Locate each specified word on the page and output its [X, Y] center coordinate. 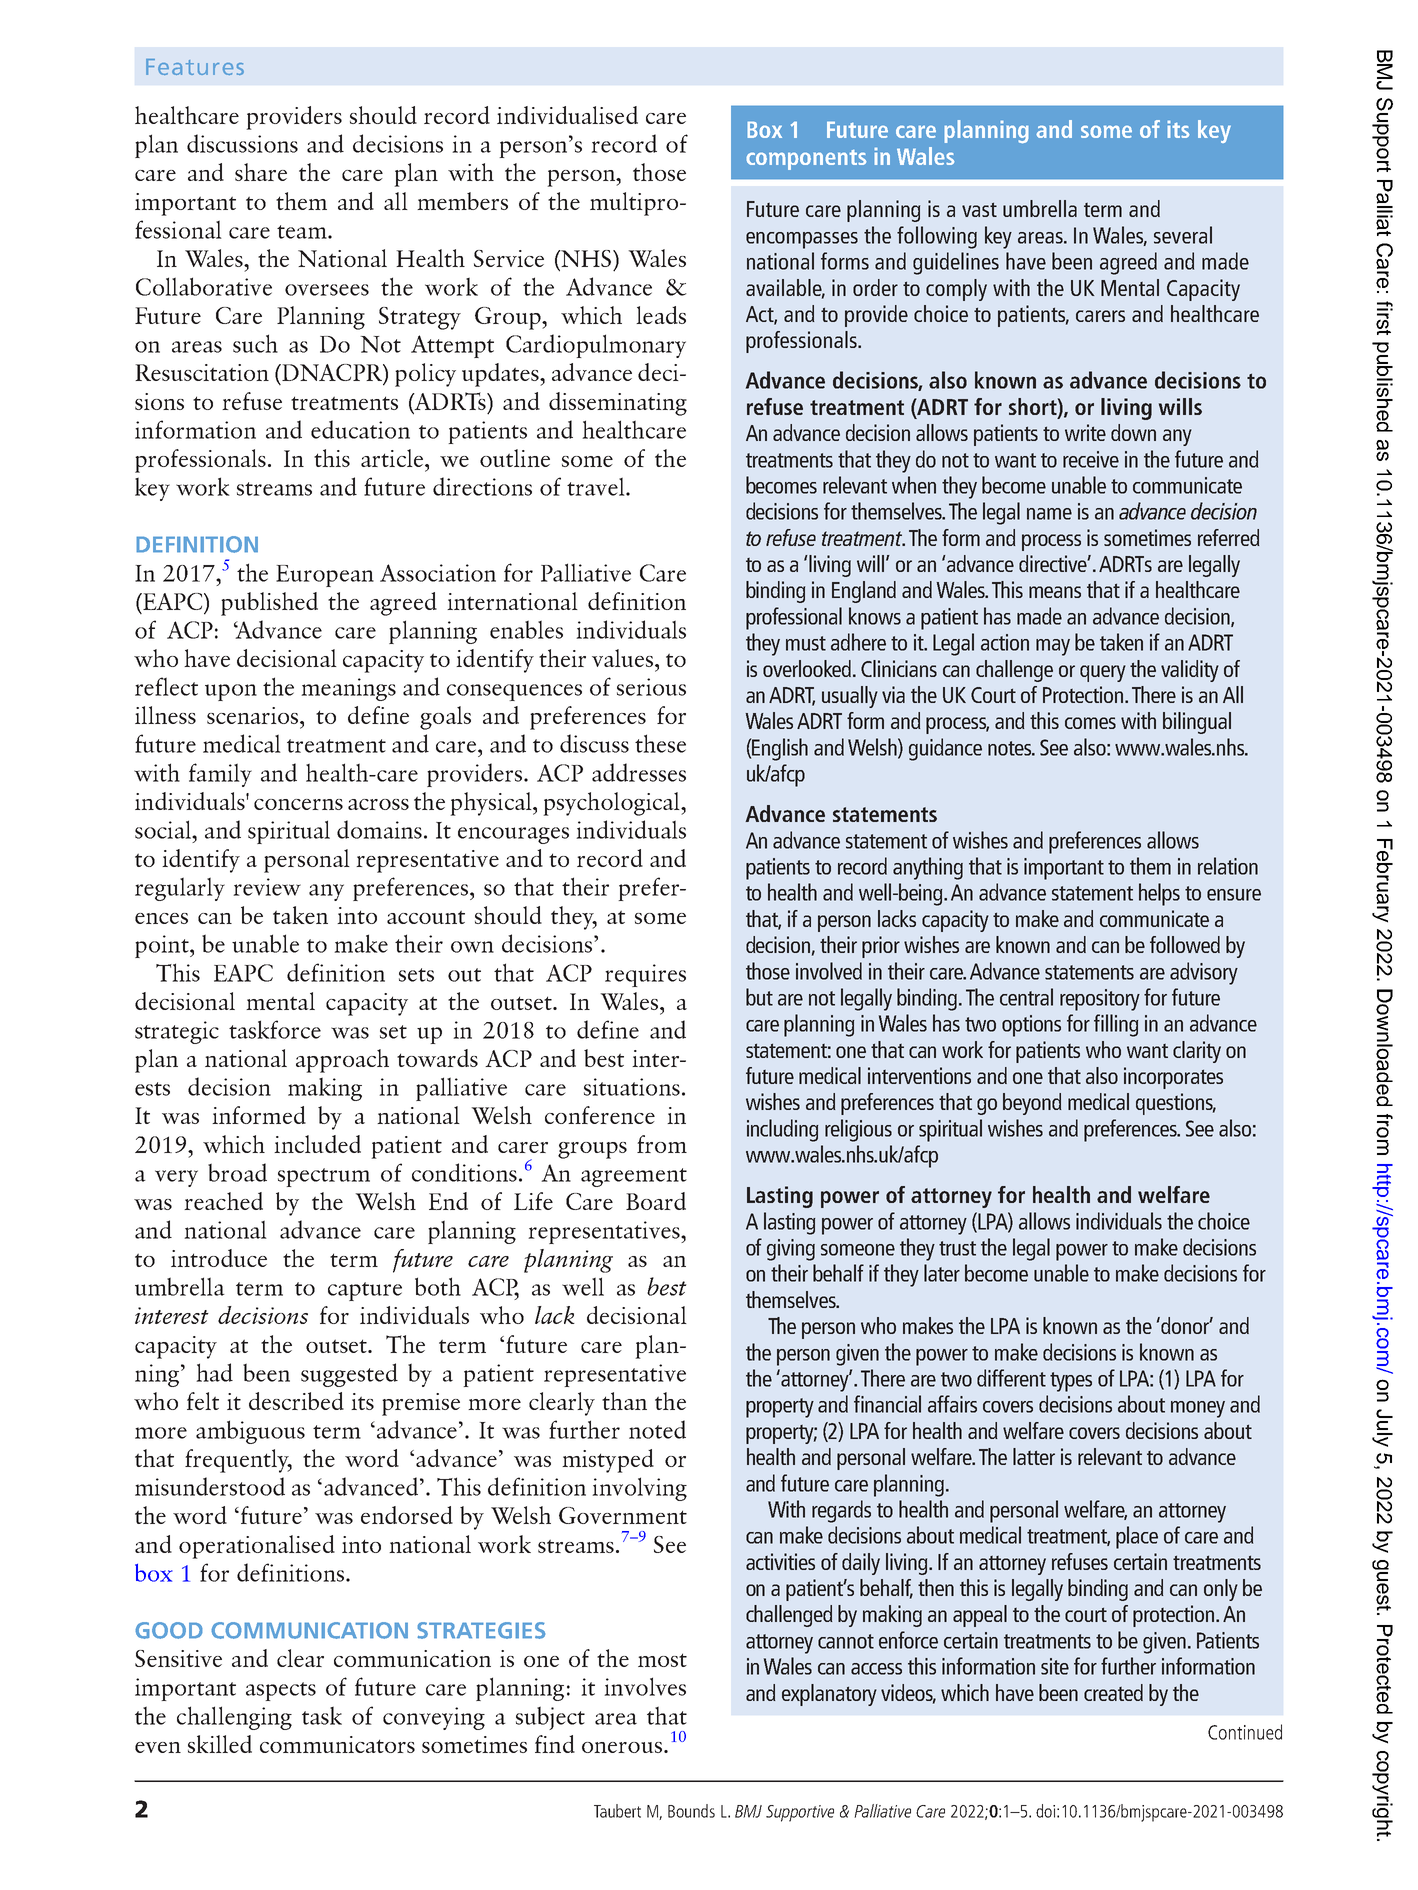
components [806, 160]
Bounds [691, 1811]
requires [645, 975]
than [624, 1401]
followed [1185, 944]
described [296, 1401]
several [1183, 235]
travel [597, 486]
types [1071, 1382]
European [325, 576]
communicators [337, 1744]
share [261, 172]
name [1049, 514]
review [267, 887]
